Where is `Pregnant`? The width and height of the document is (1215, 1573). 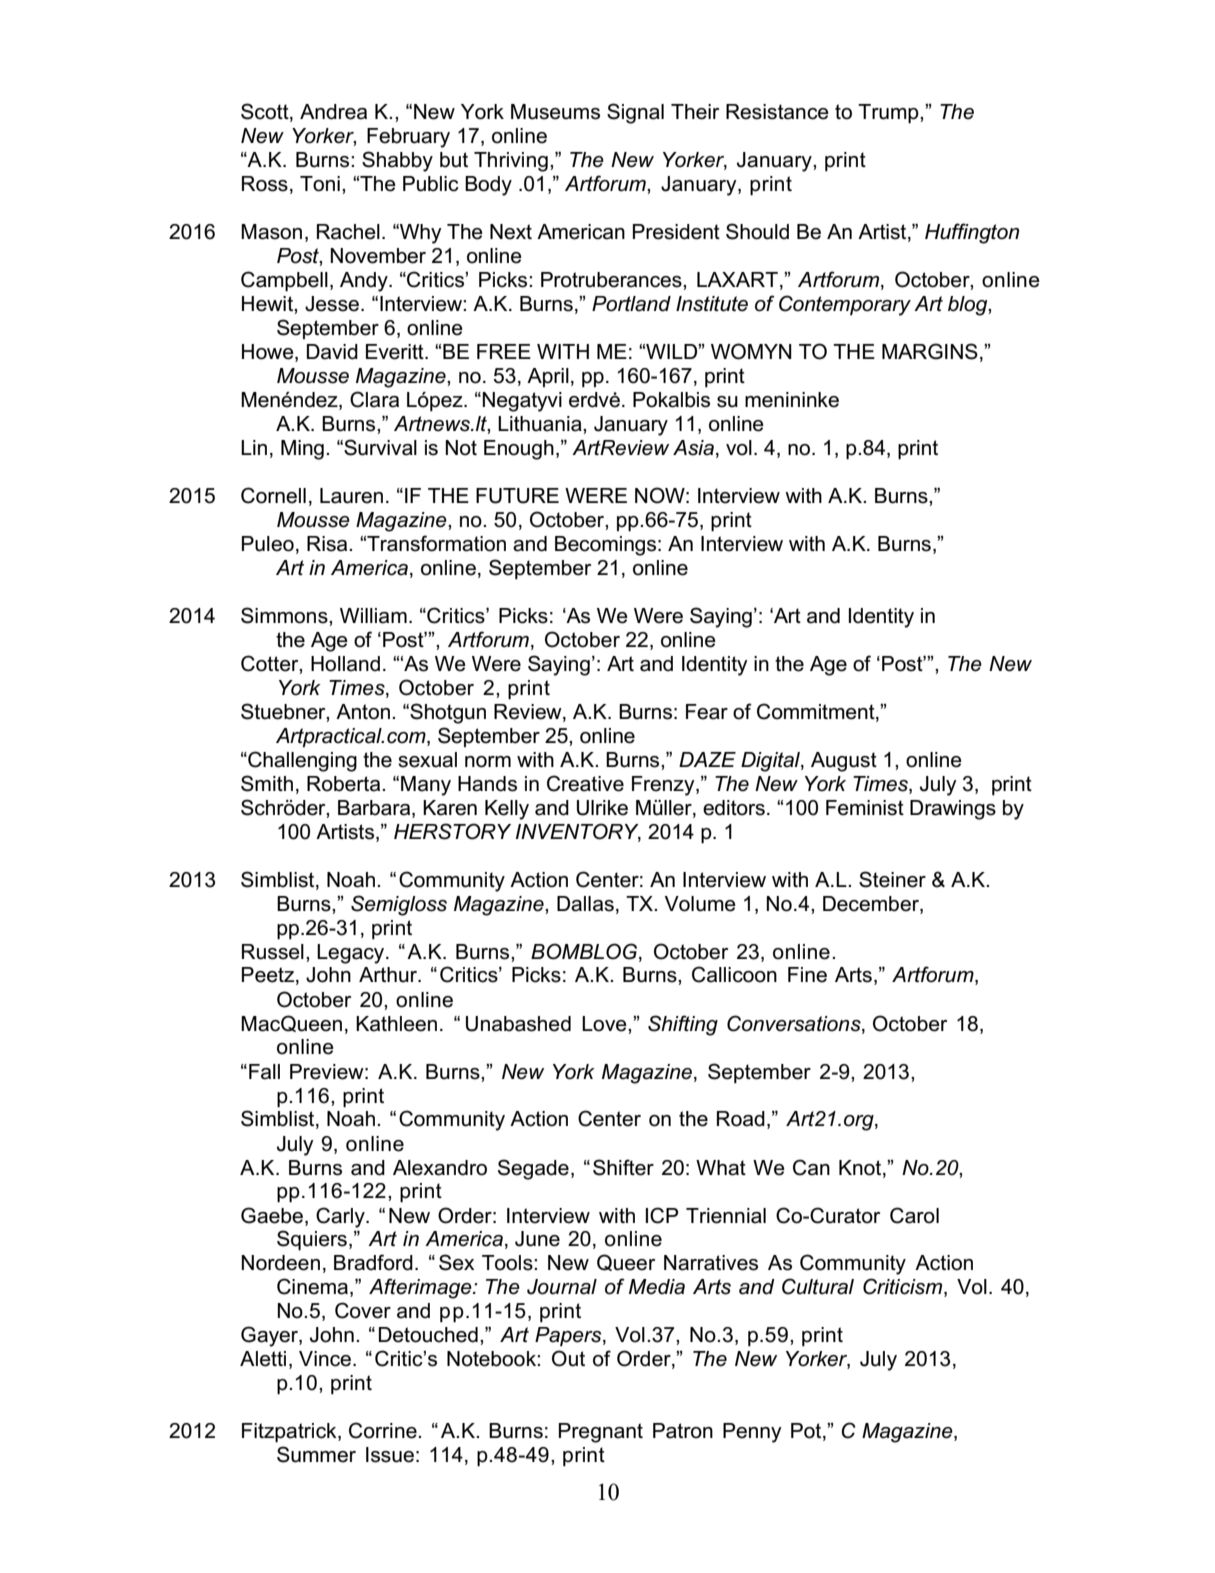 Pregnant is located at coordinates (601, 1433).
